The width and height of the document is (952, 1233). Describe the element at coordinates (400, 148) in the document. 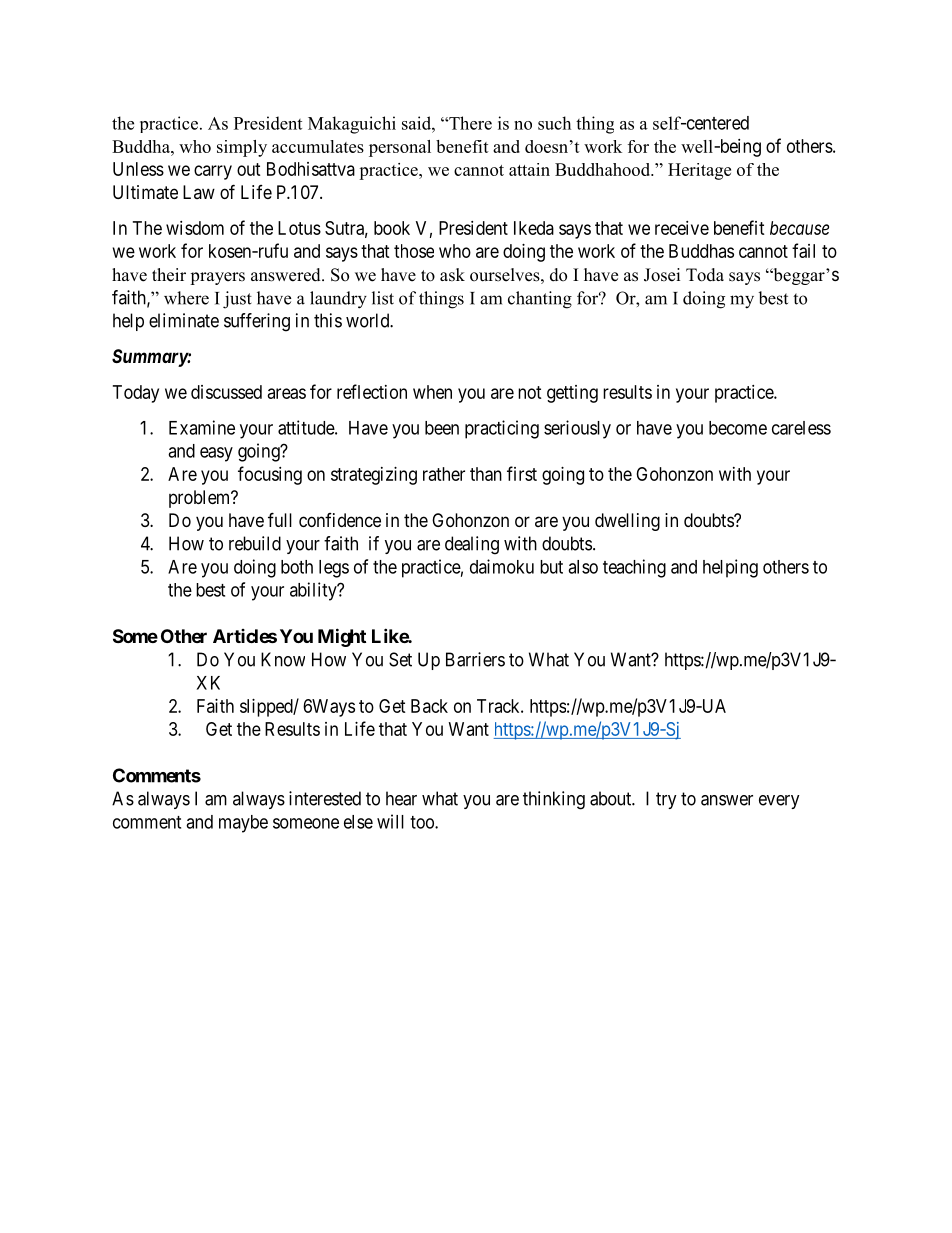

I see `personal` at that location.
